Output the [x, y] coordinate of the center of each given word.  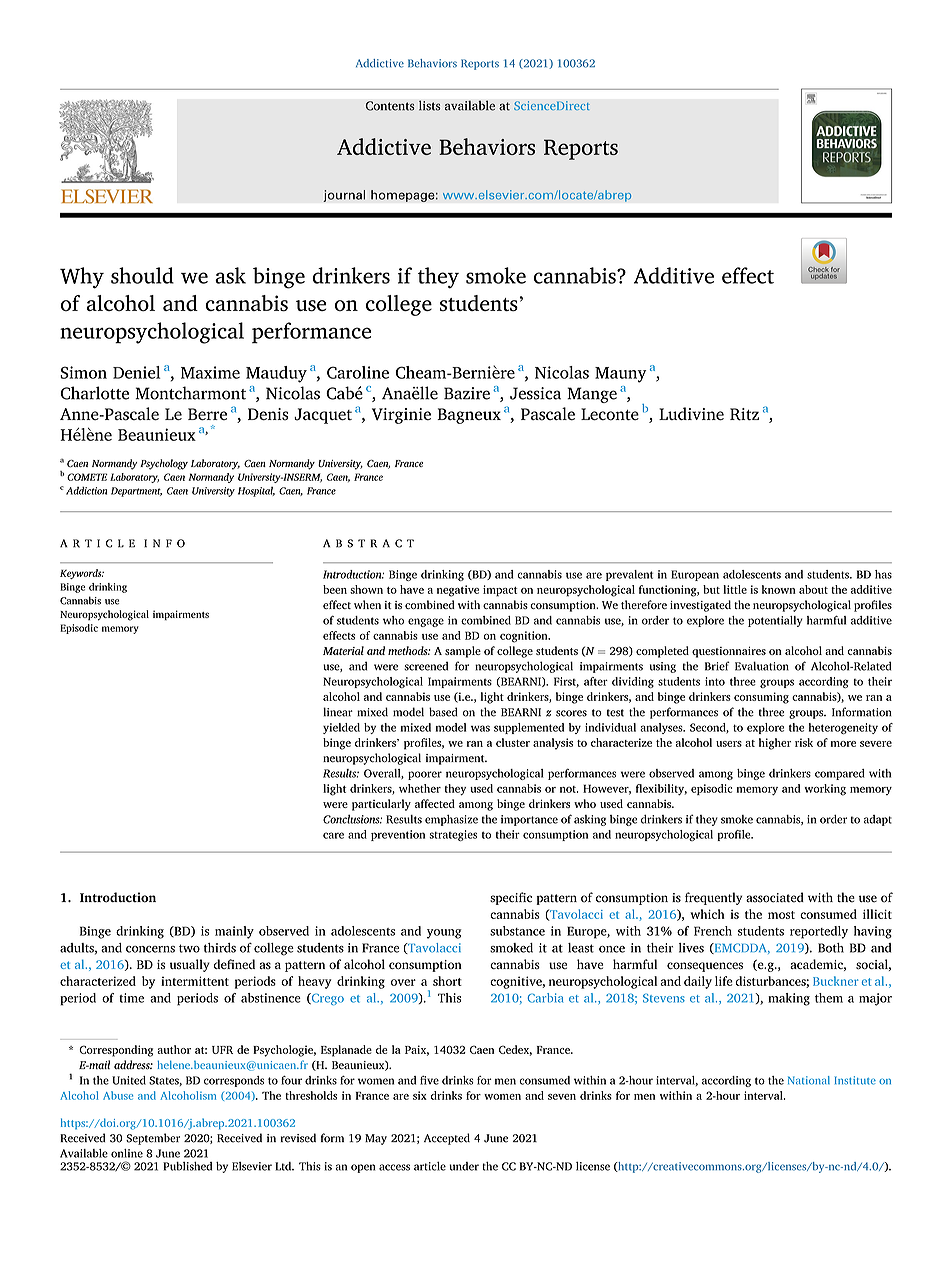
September [153, 1139]
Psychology [164, 464]
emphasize [451, 820]
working [825, 790]
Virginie [401, 416]
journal [344, 196]
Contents [390, 106]
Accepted [447, 1139]
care [333, 835]
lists [430, 105]
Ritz [744, 414]
